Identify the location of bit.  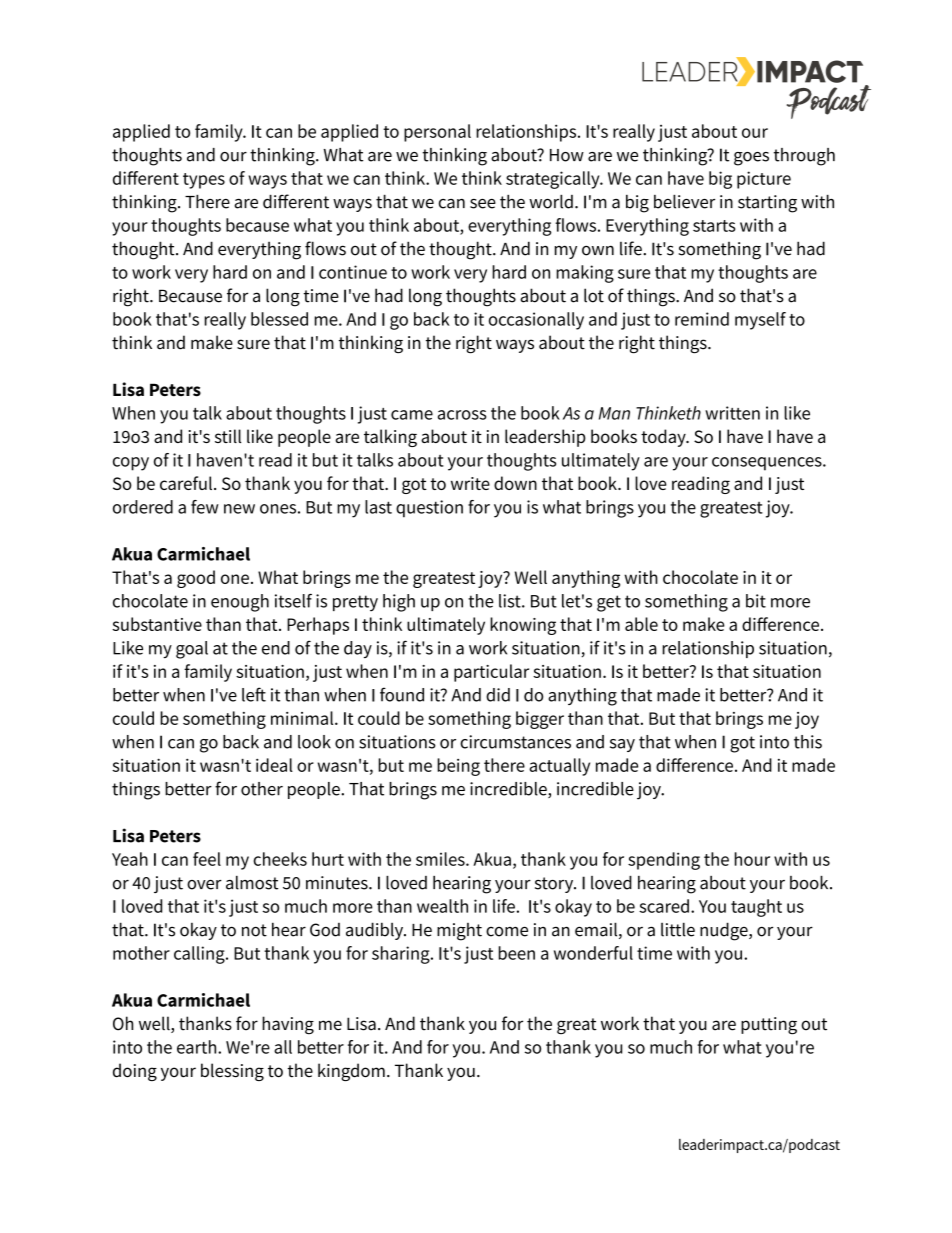
(756, 601).
